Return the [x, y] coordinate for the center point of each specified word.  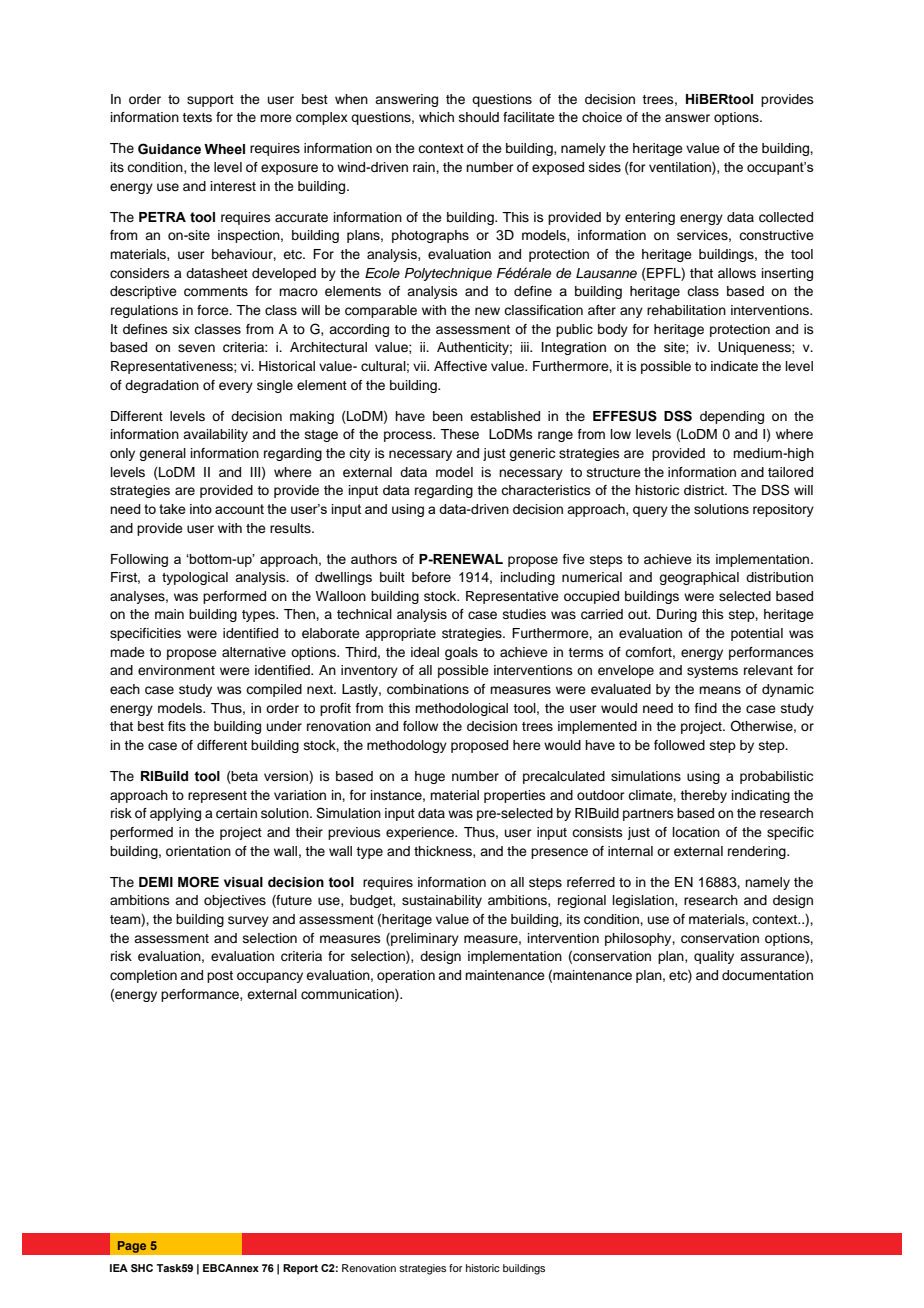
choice [602, 117]
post [220, 977]
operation [406, 976]
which [436, 117]
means [720, 690]
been [448, 416]
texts [197, 117]
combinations [428, 689]
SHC [142, 1268]
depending [732, 417]
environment [176, 670]
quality [714, 957]
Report [300, 1269]
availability [215, 435]
